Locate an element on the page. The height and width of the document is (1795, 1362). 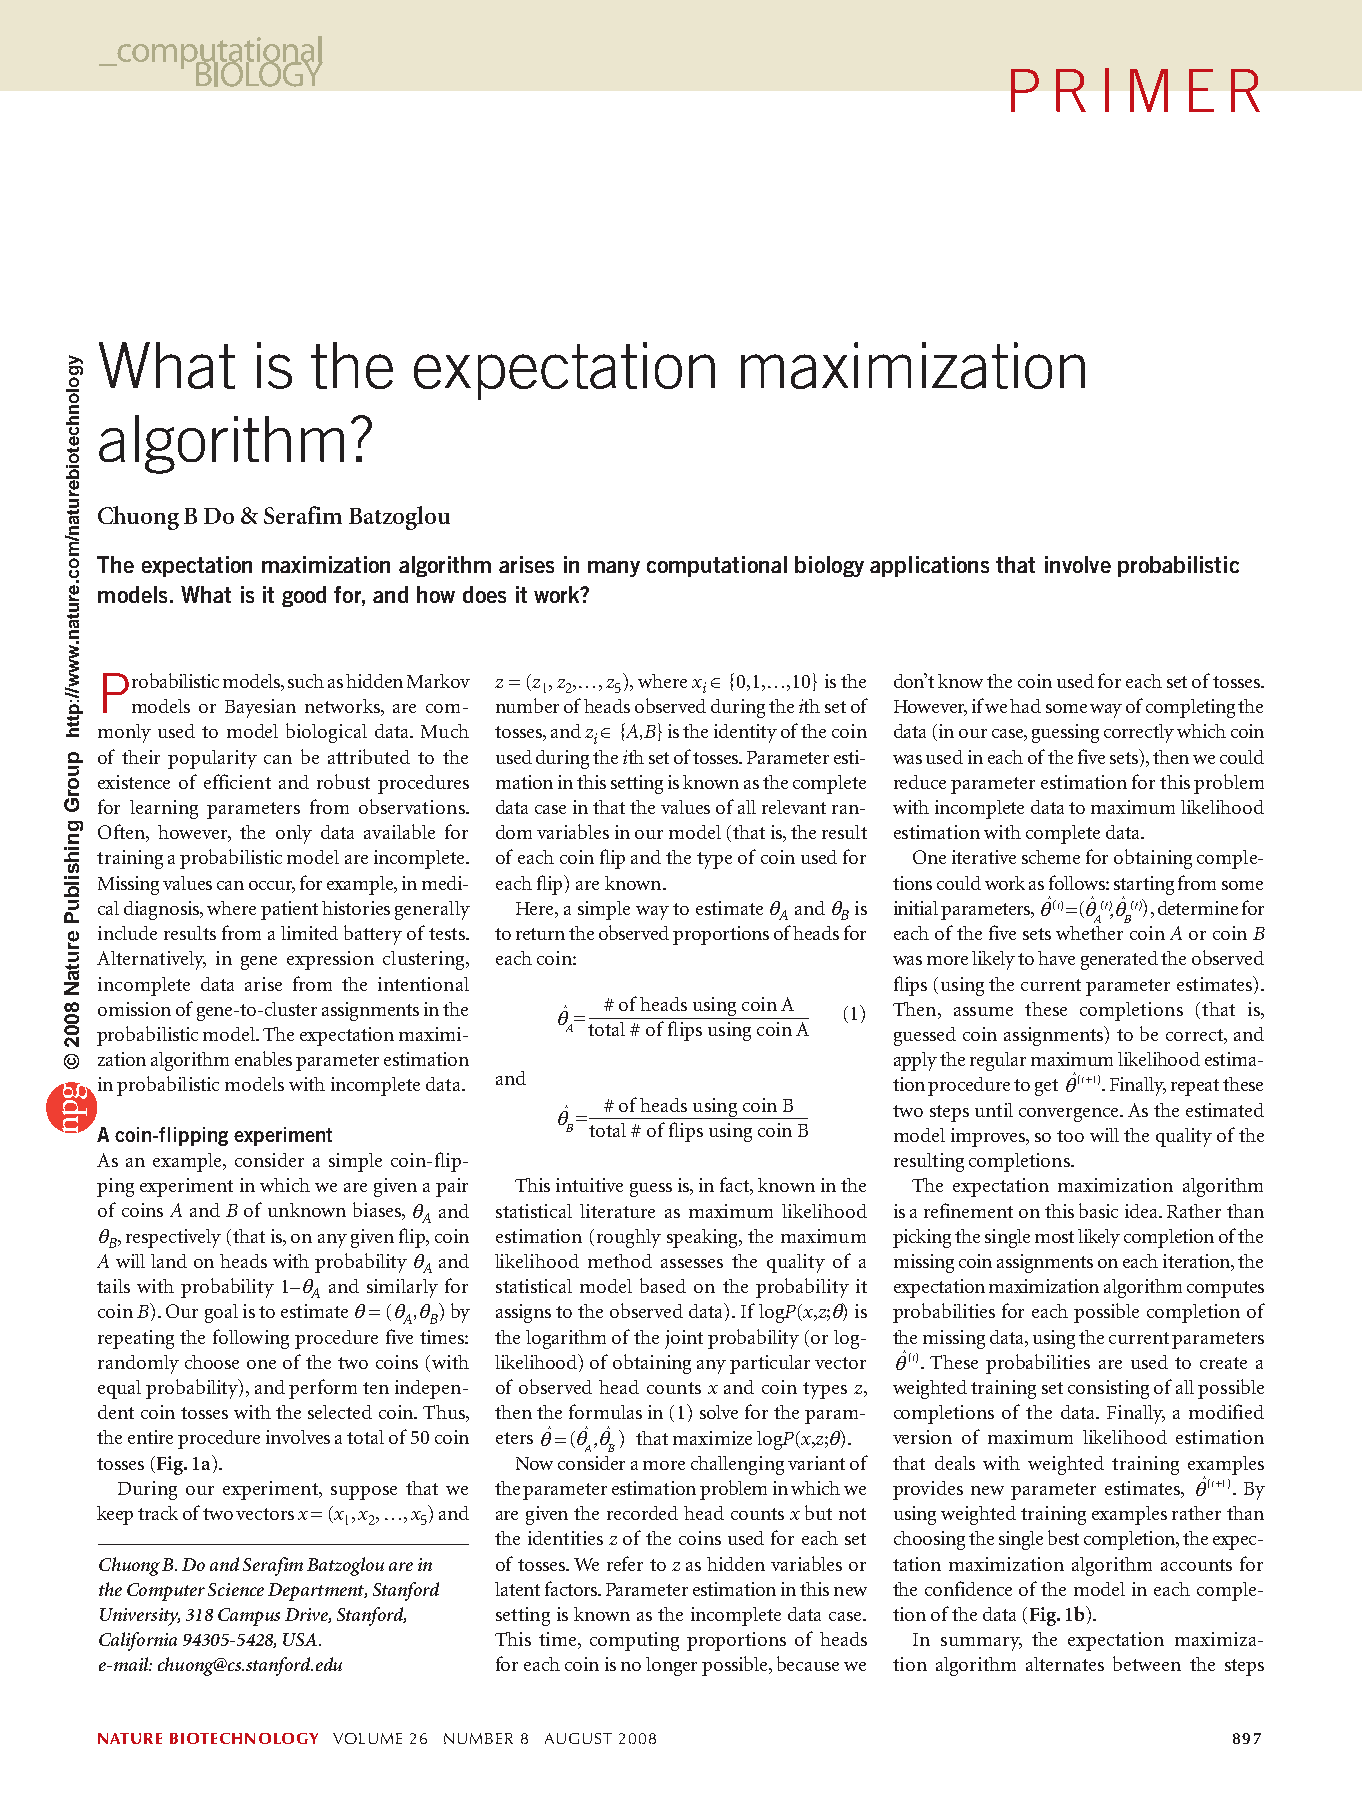
USA is located at coordinates (301, 1639).
